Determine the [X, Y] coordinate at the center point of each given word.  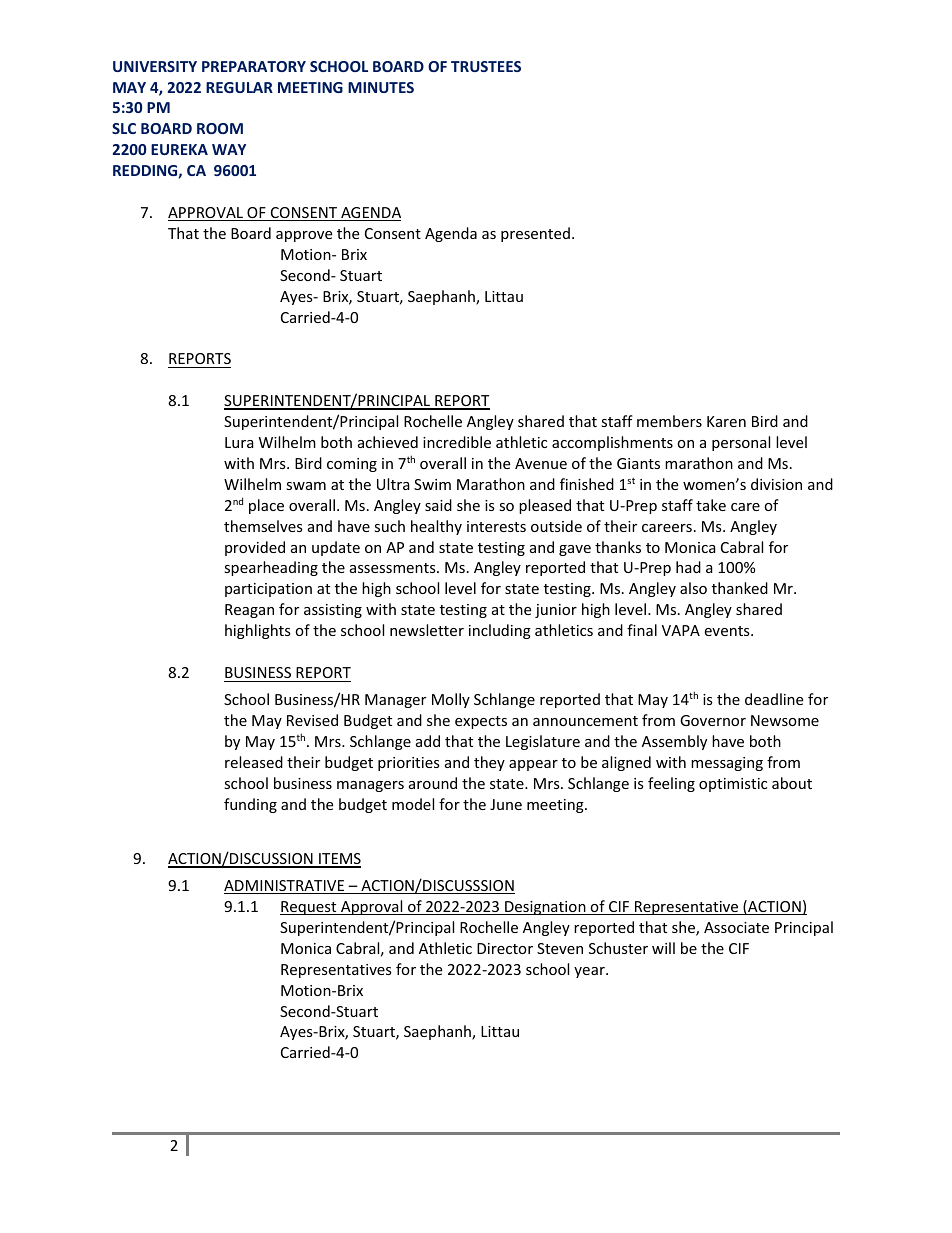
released [254, 762]
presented [535, 234]
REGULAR [239, 87]
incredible [457, 442]
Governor [713, 720]
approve [304, 236]
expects [481, 722]
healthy [436, 527]
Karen [726, 421]
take [711, 505]
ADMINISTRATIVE [285, 887]
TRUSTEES [486, 66]
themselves [263, 526]
